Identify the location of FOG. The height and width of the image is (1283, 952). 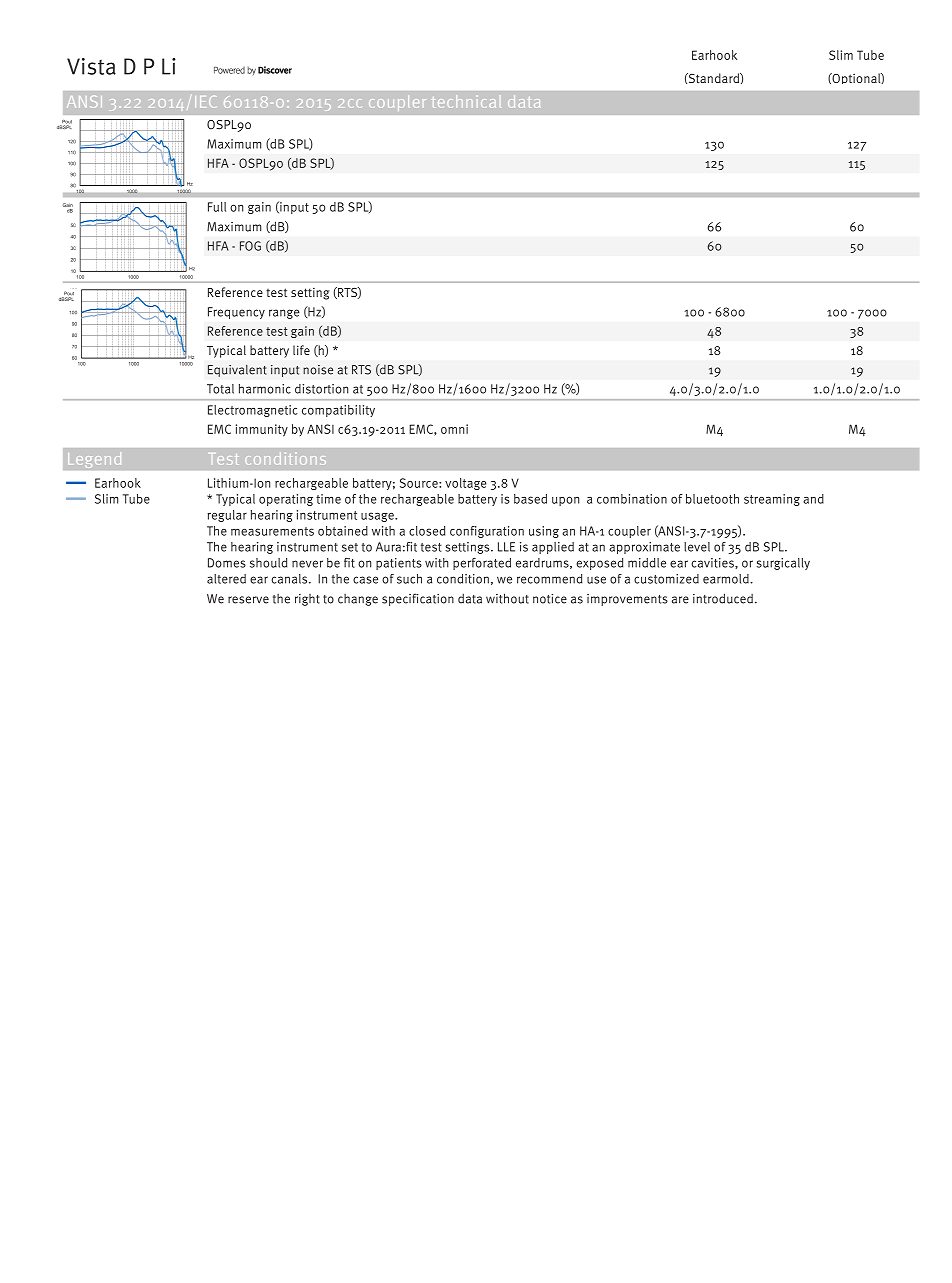
(250, 246).
